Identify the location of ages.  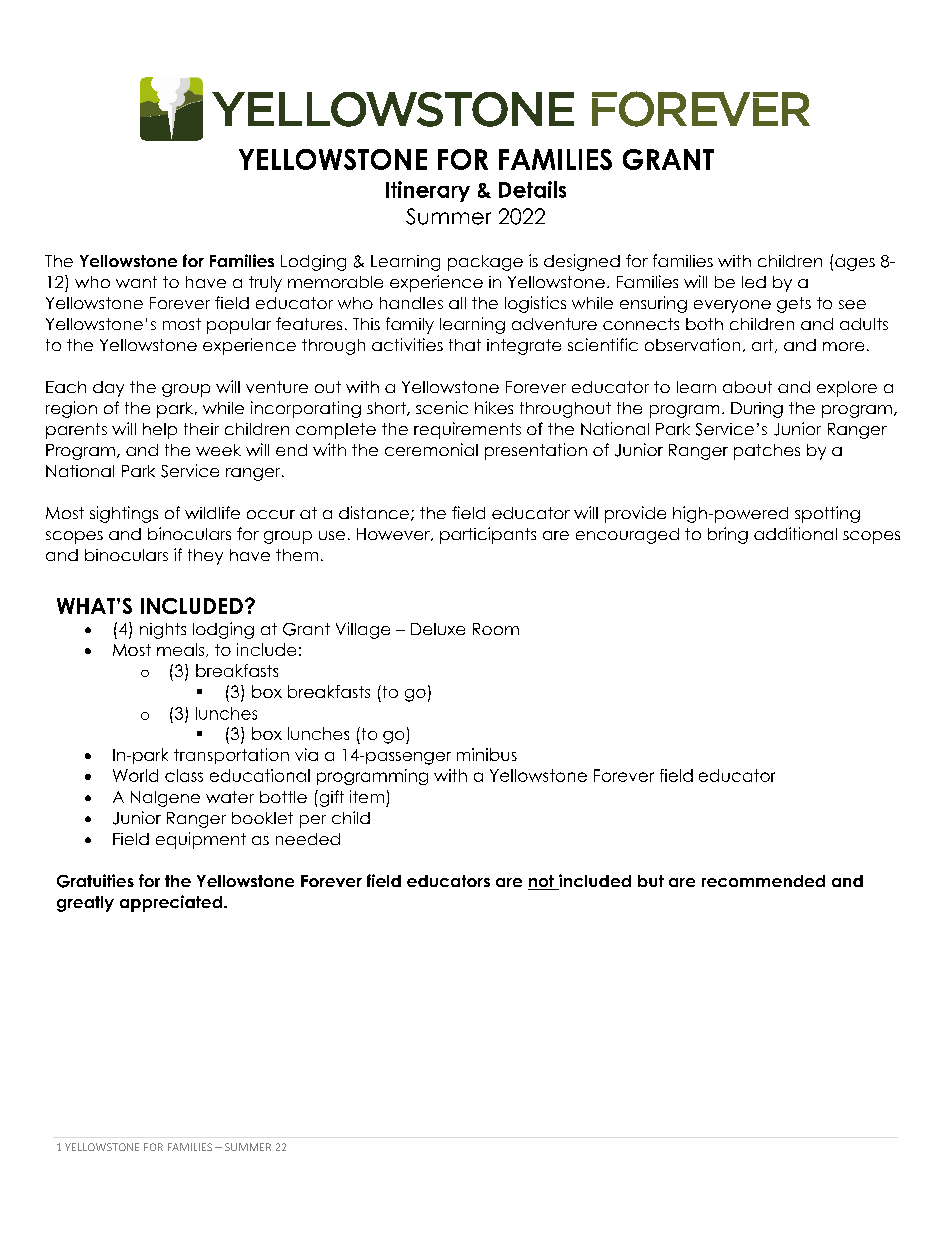
(855, 264).
